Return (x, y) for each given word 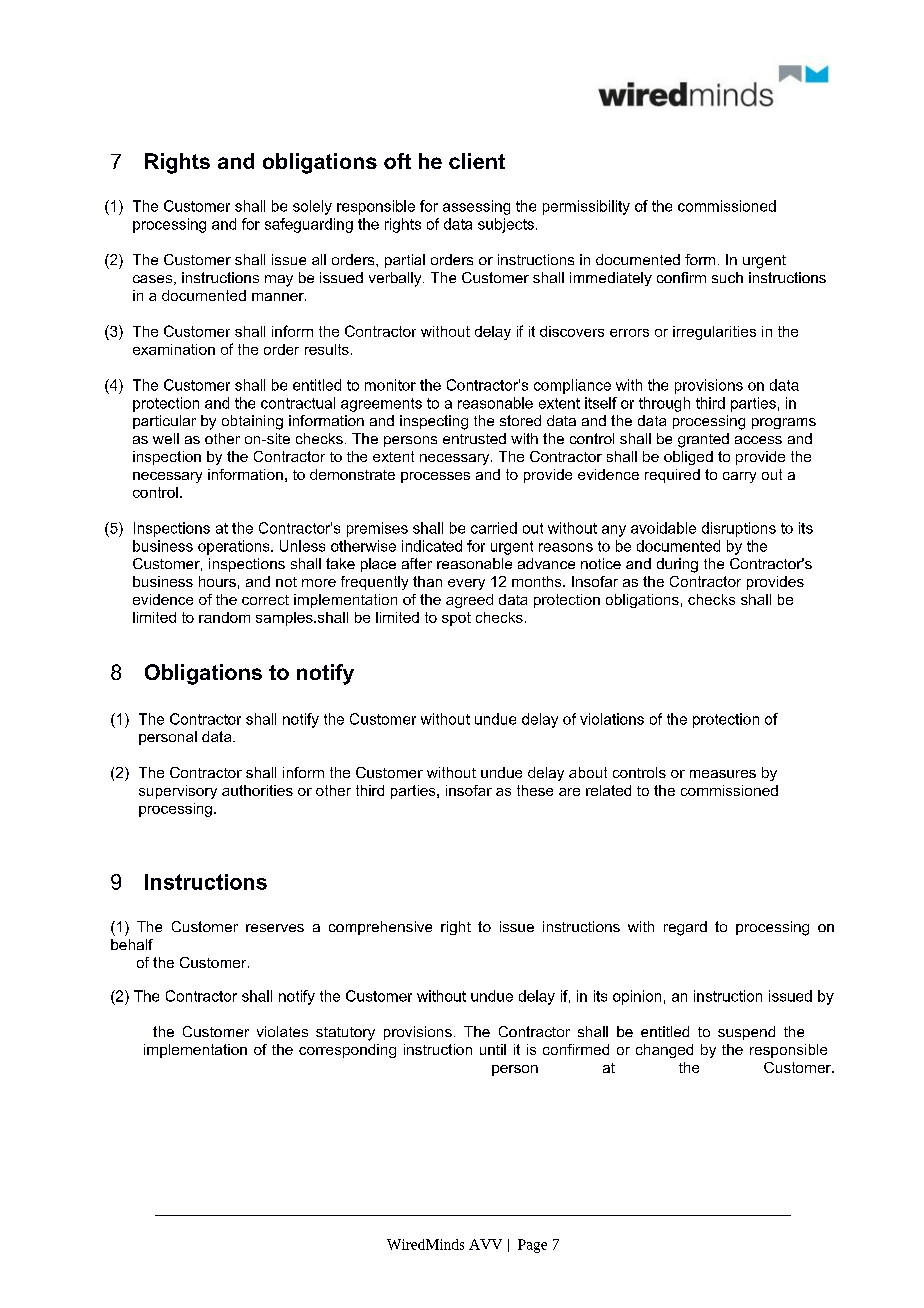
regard (685, 928)
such (727, 277)
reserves (275, 928)
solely (312, 207)
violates (282, 1031)
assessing (476, 207)
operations (235, 547)
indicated (432, 546)
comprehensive (380, 928)
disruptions (739, 529)
